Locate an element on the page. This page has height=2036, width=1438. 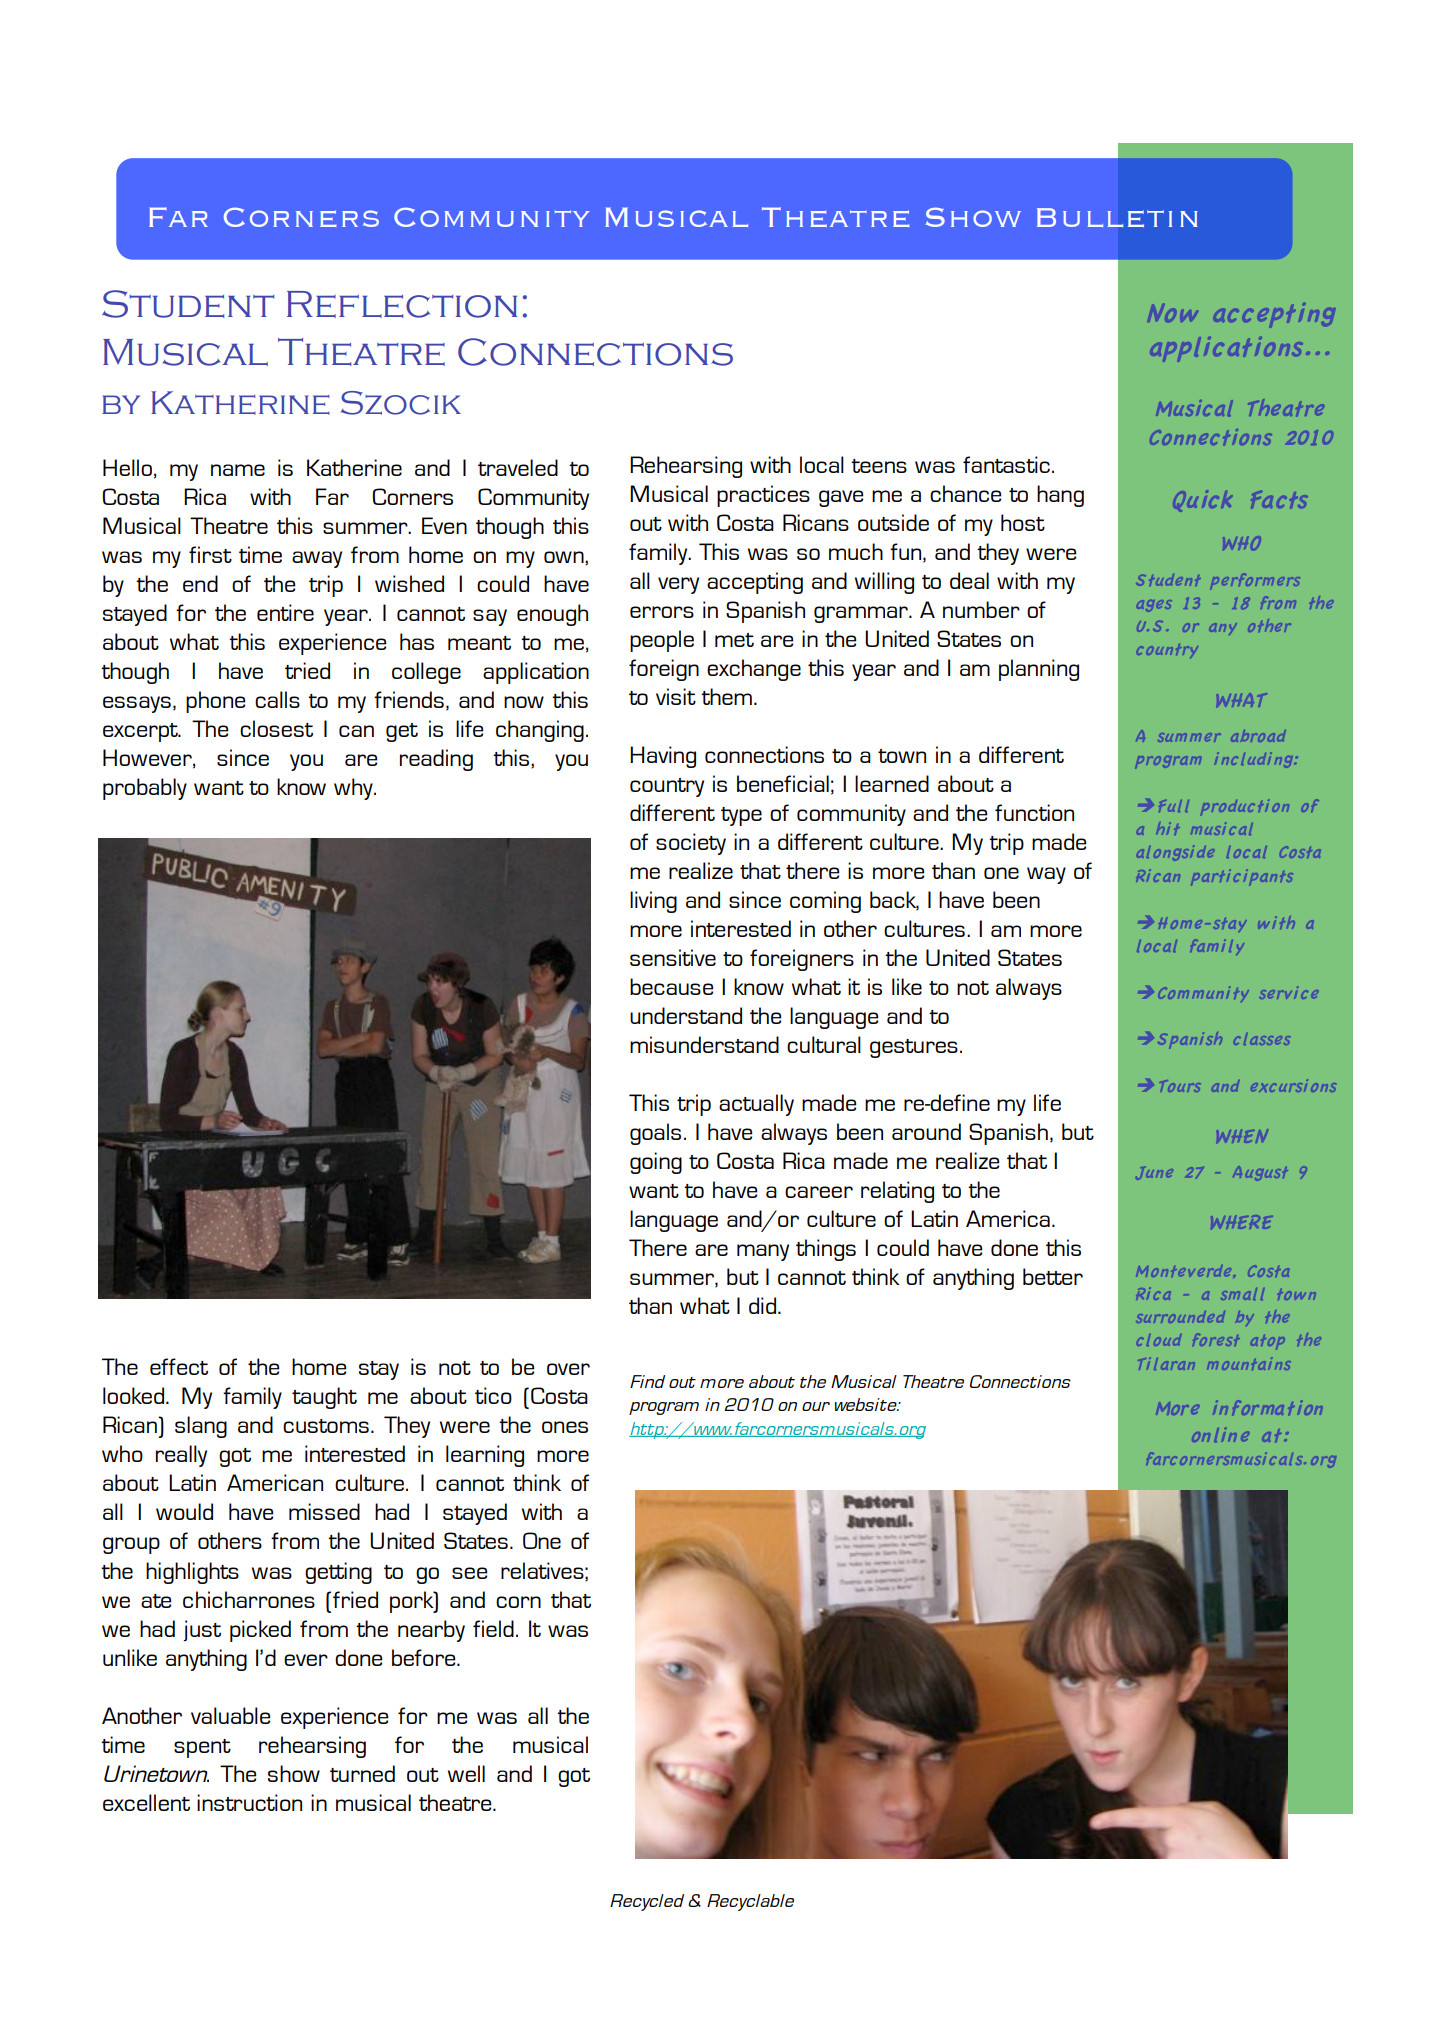
spent is located at coordinates (202, 1748).
